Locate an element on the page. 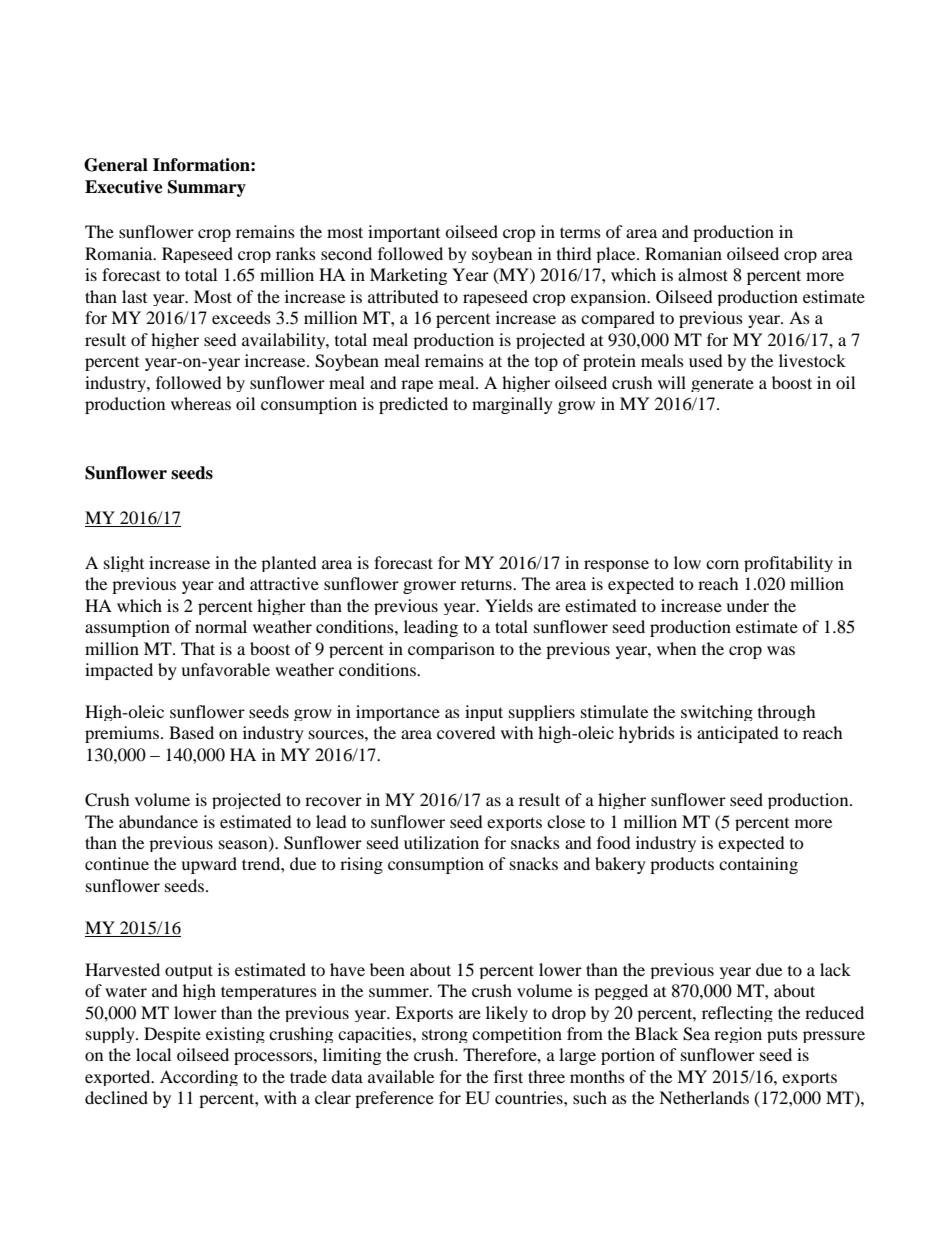 The width and height of the document is (952, 1233). whereas is located at coordinates (201, 403).
